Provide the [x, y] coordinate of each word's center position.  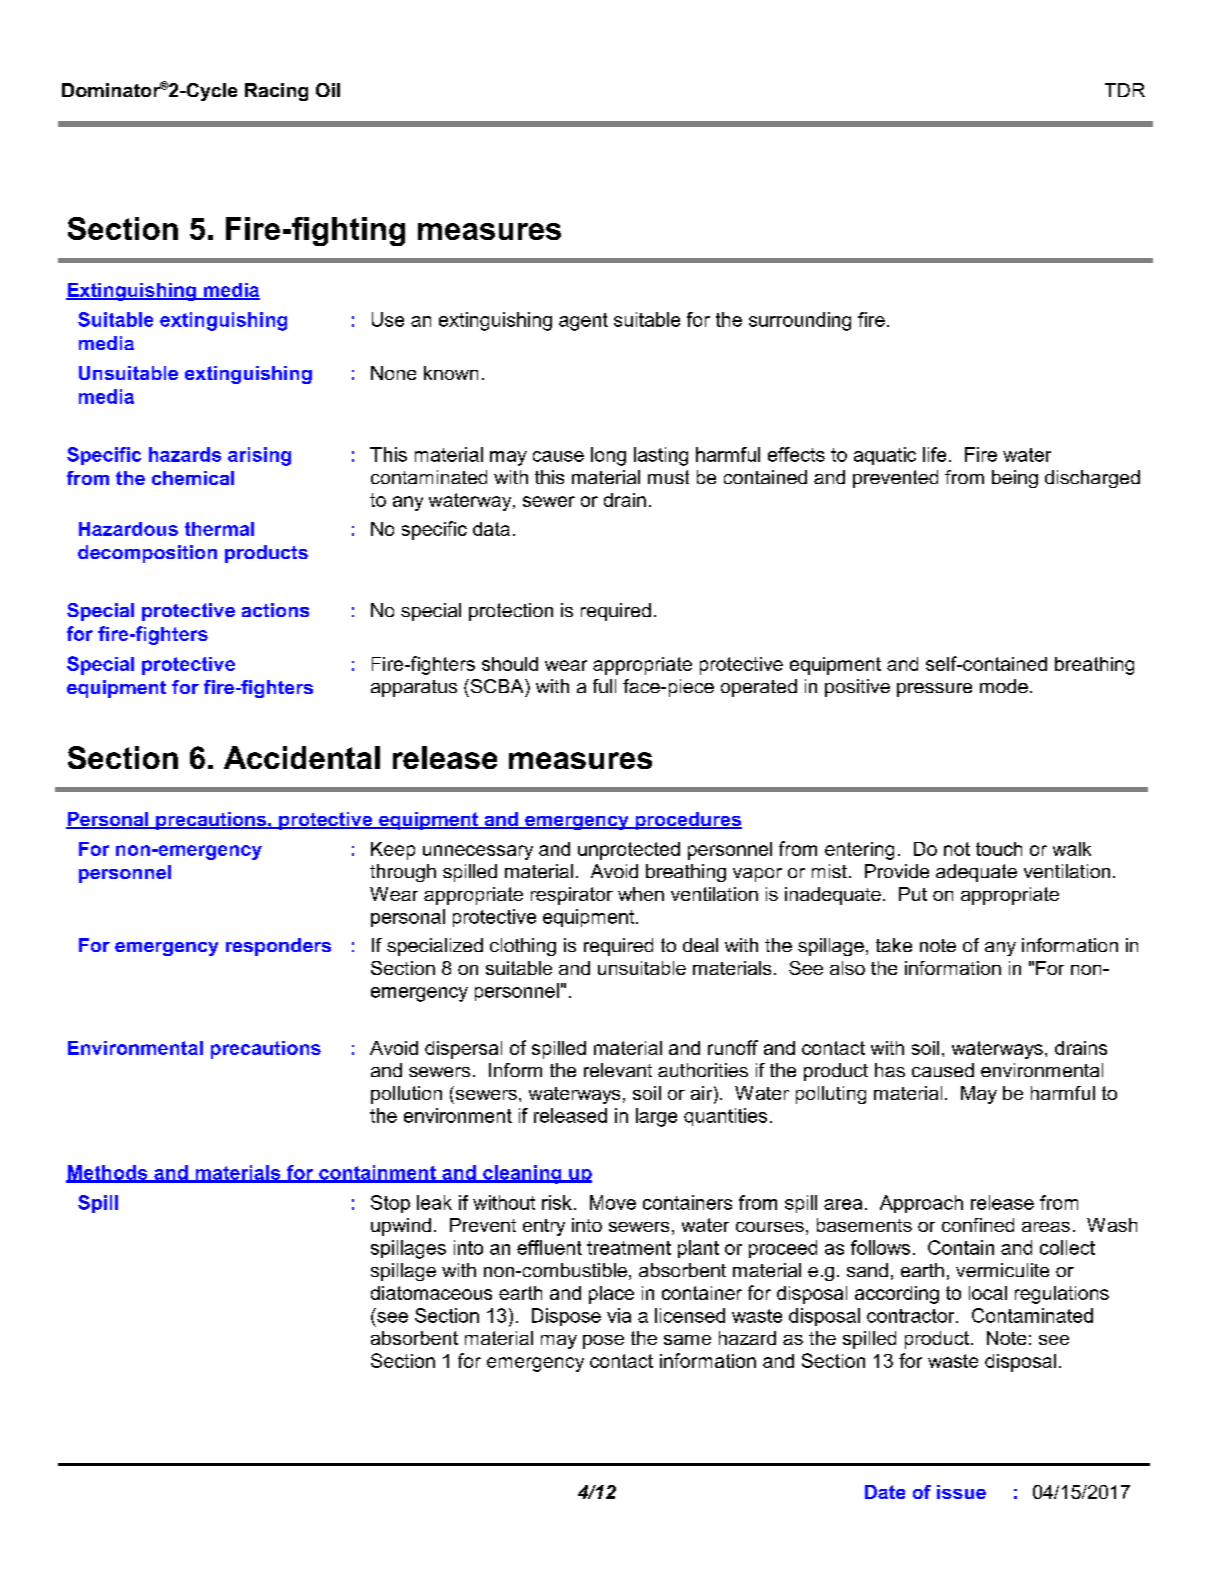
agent [583, 322]
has [890, 1070]
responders [278, 947]
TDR [1125, 90]
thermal [219, 529]
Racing [276, 92]
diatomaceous [431, 1293]
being [1015, 479]
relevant [618, 1070]
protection [511, 612]
